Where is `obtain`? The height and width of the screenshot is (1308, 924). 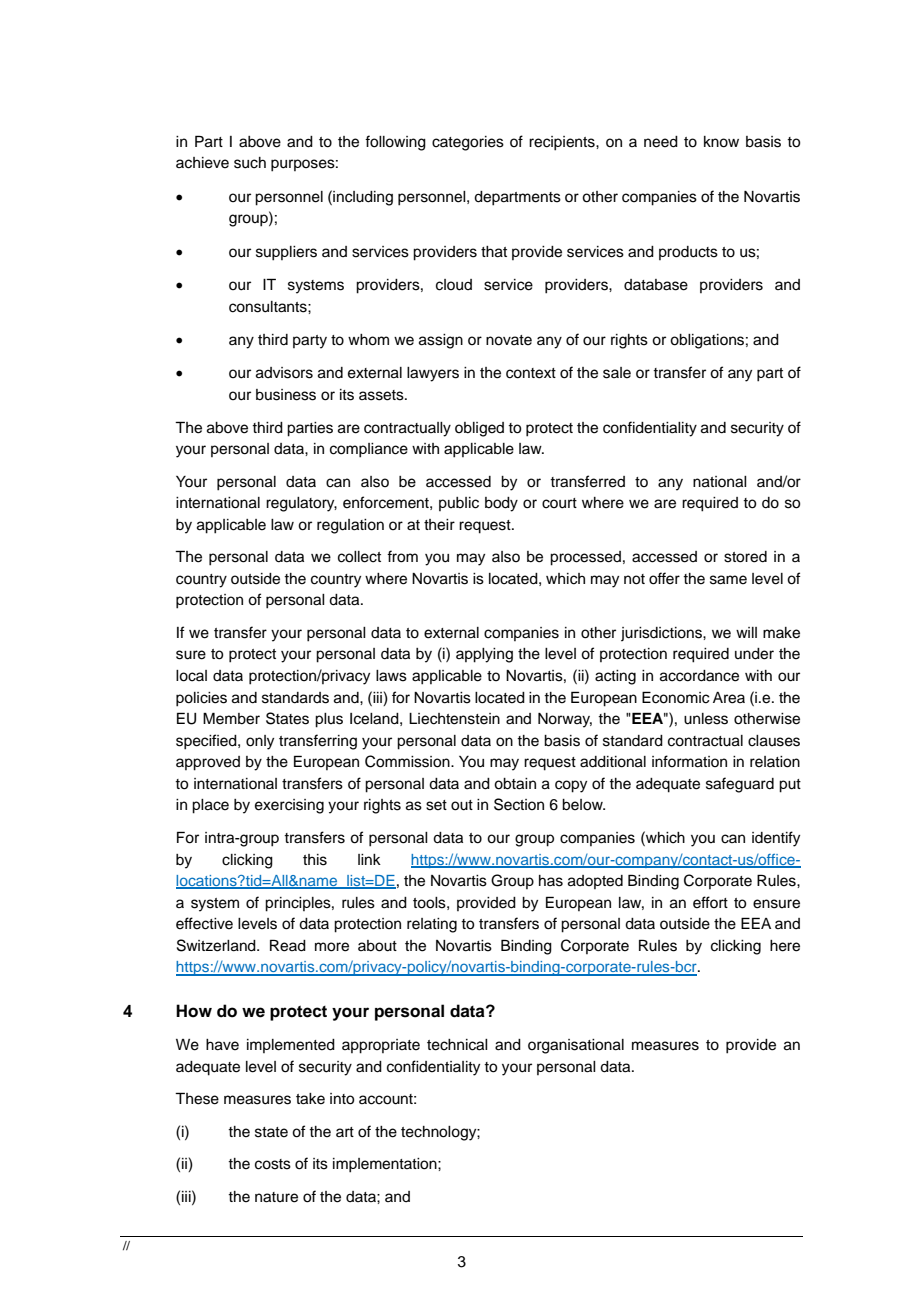 obtain is located at coordinates (515, 784).
